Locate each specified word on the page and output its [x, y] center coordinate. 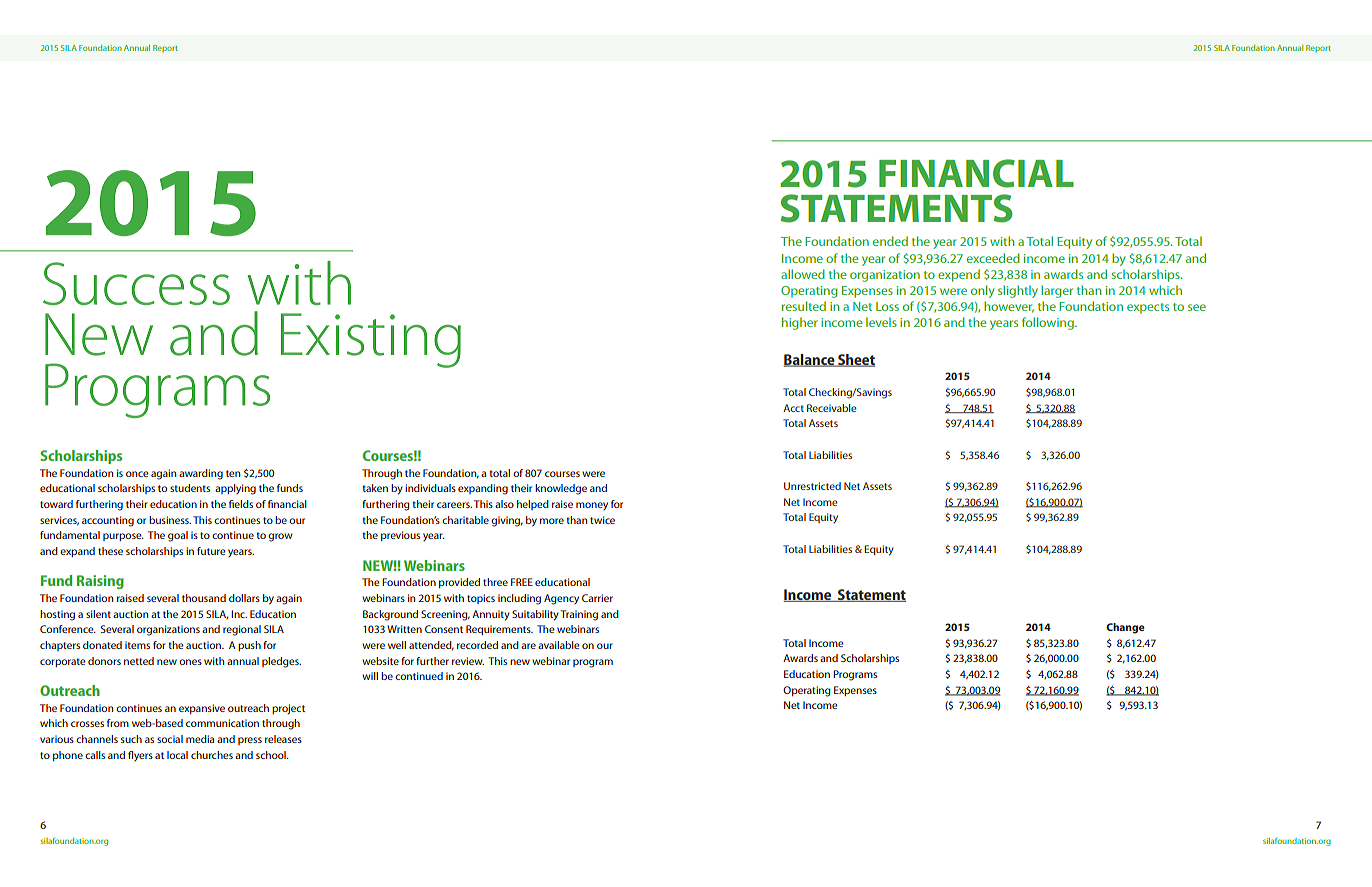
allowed [803, 274]
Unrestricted [812, 486]
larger [1057, 291]
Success [136, 283]
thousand [204, 598]
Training [579, 615]
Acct [793, 408]
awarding [201, 474]
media [200, 739]
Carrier [597, 598]
